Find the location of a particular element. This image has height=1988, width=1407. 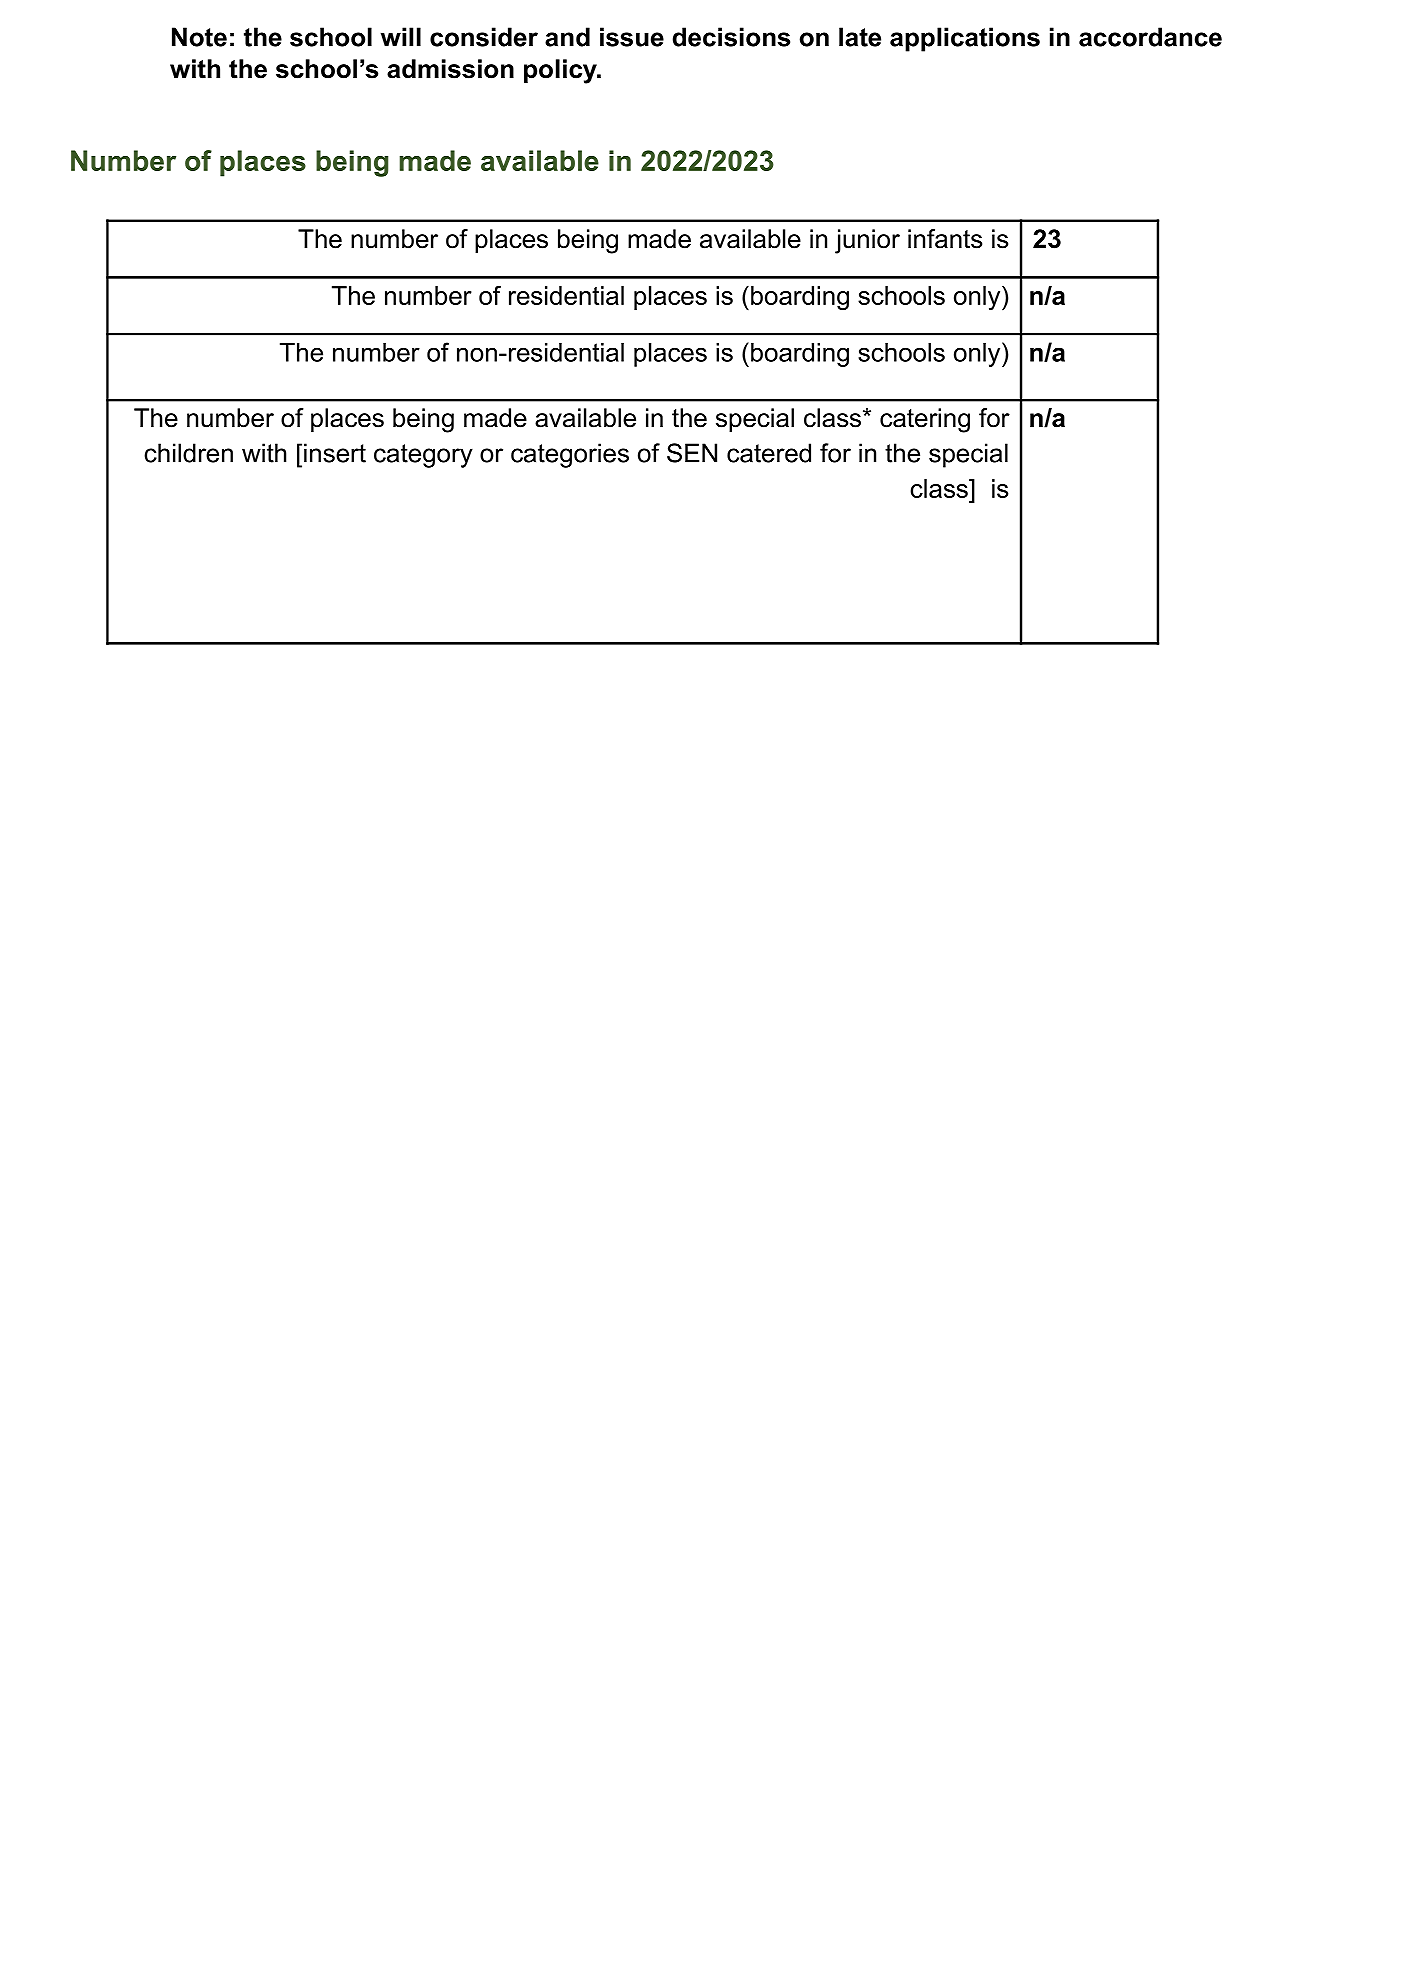

catering is located at coordinates (925, 420).
